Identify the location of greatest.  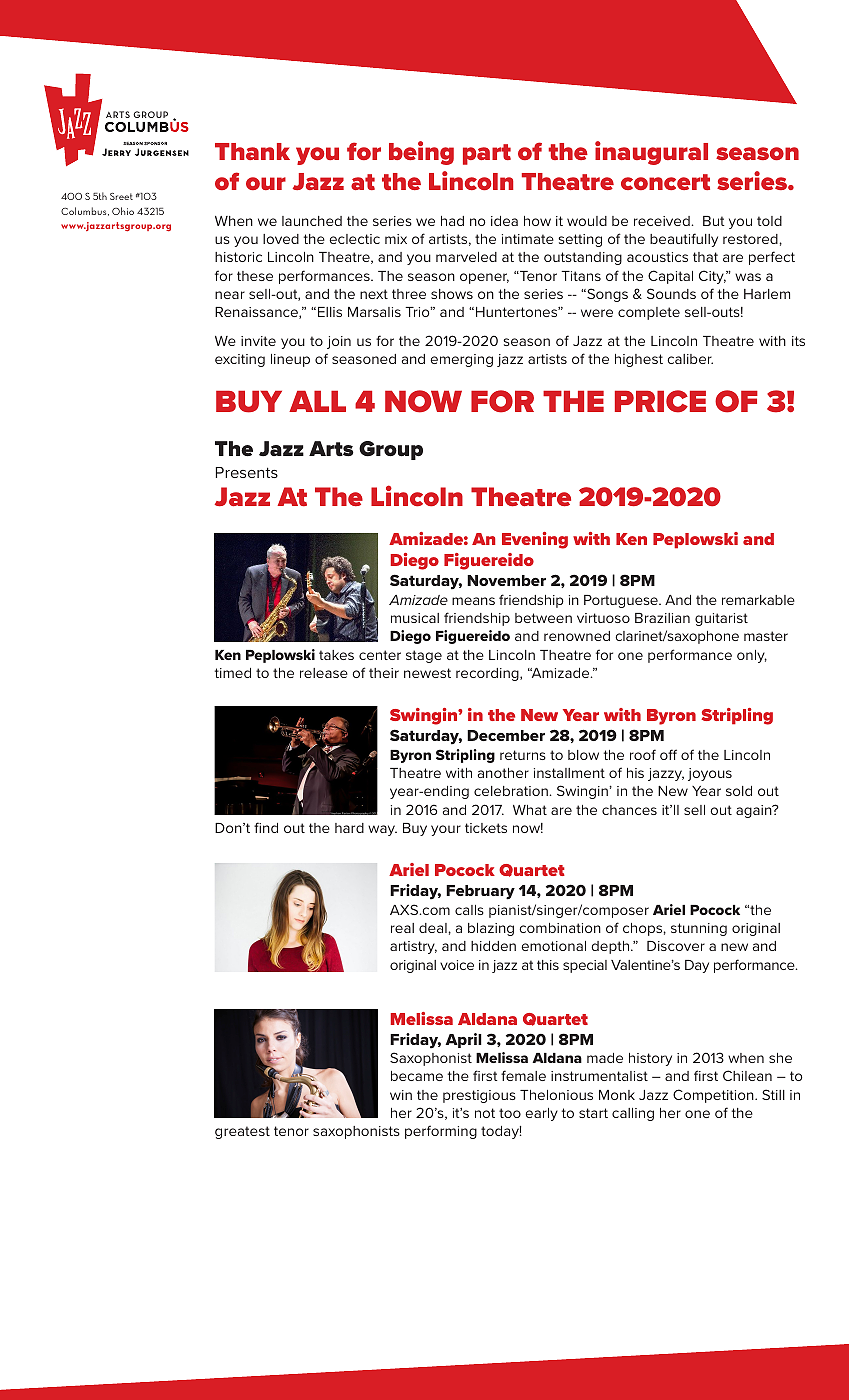
(242, 1132).
